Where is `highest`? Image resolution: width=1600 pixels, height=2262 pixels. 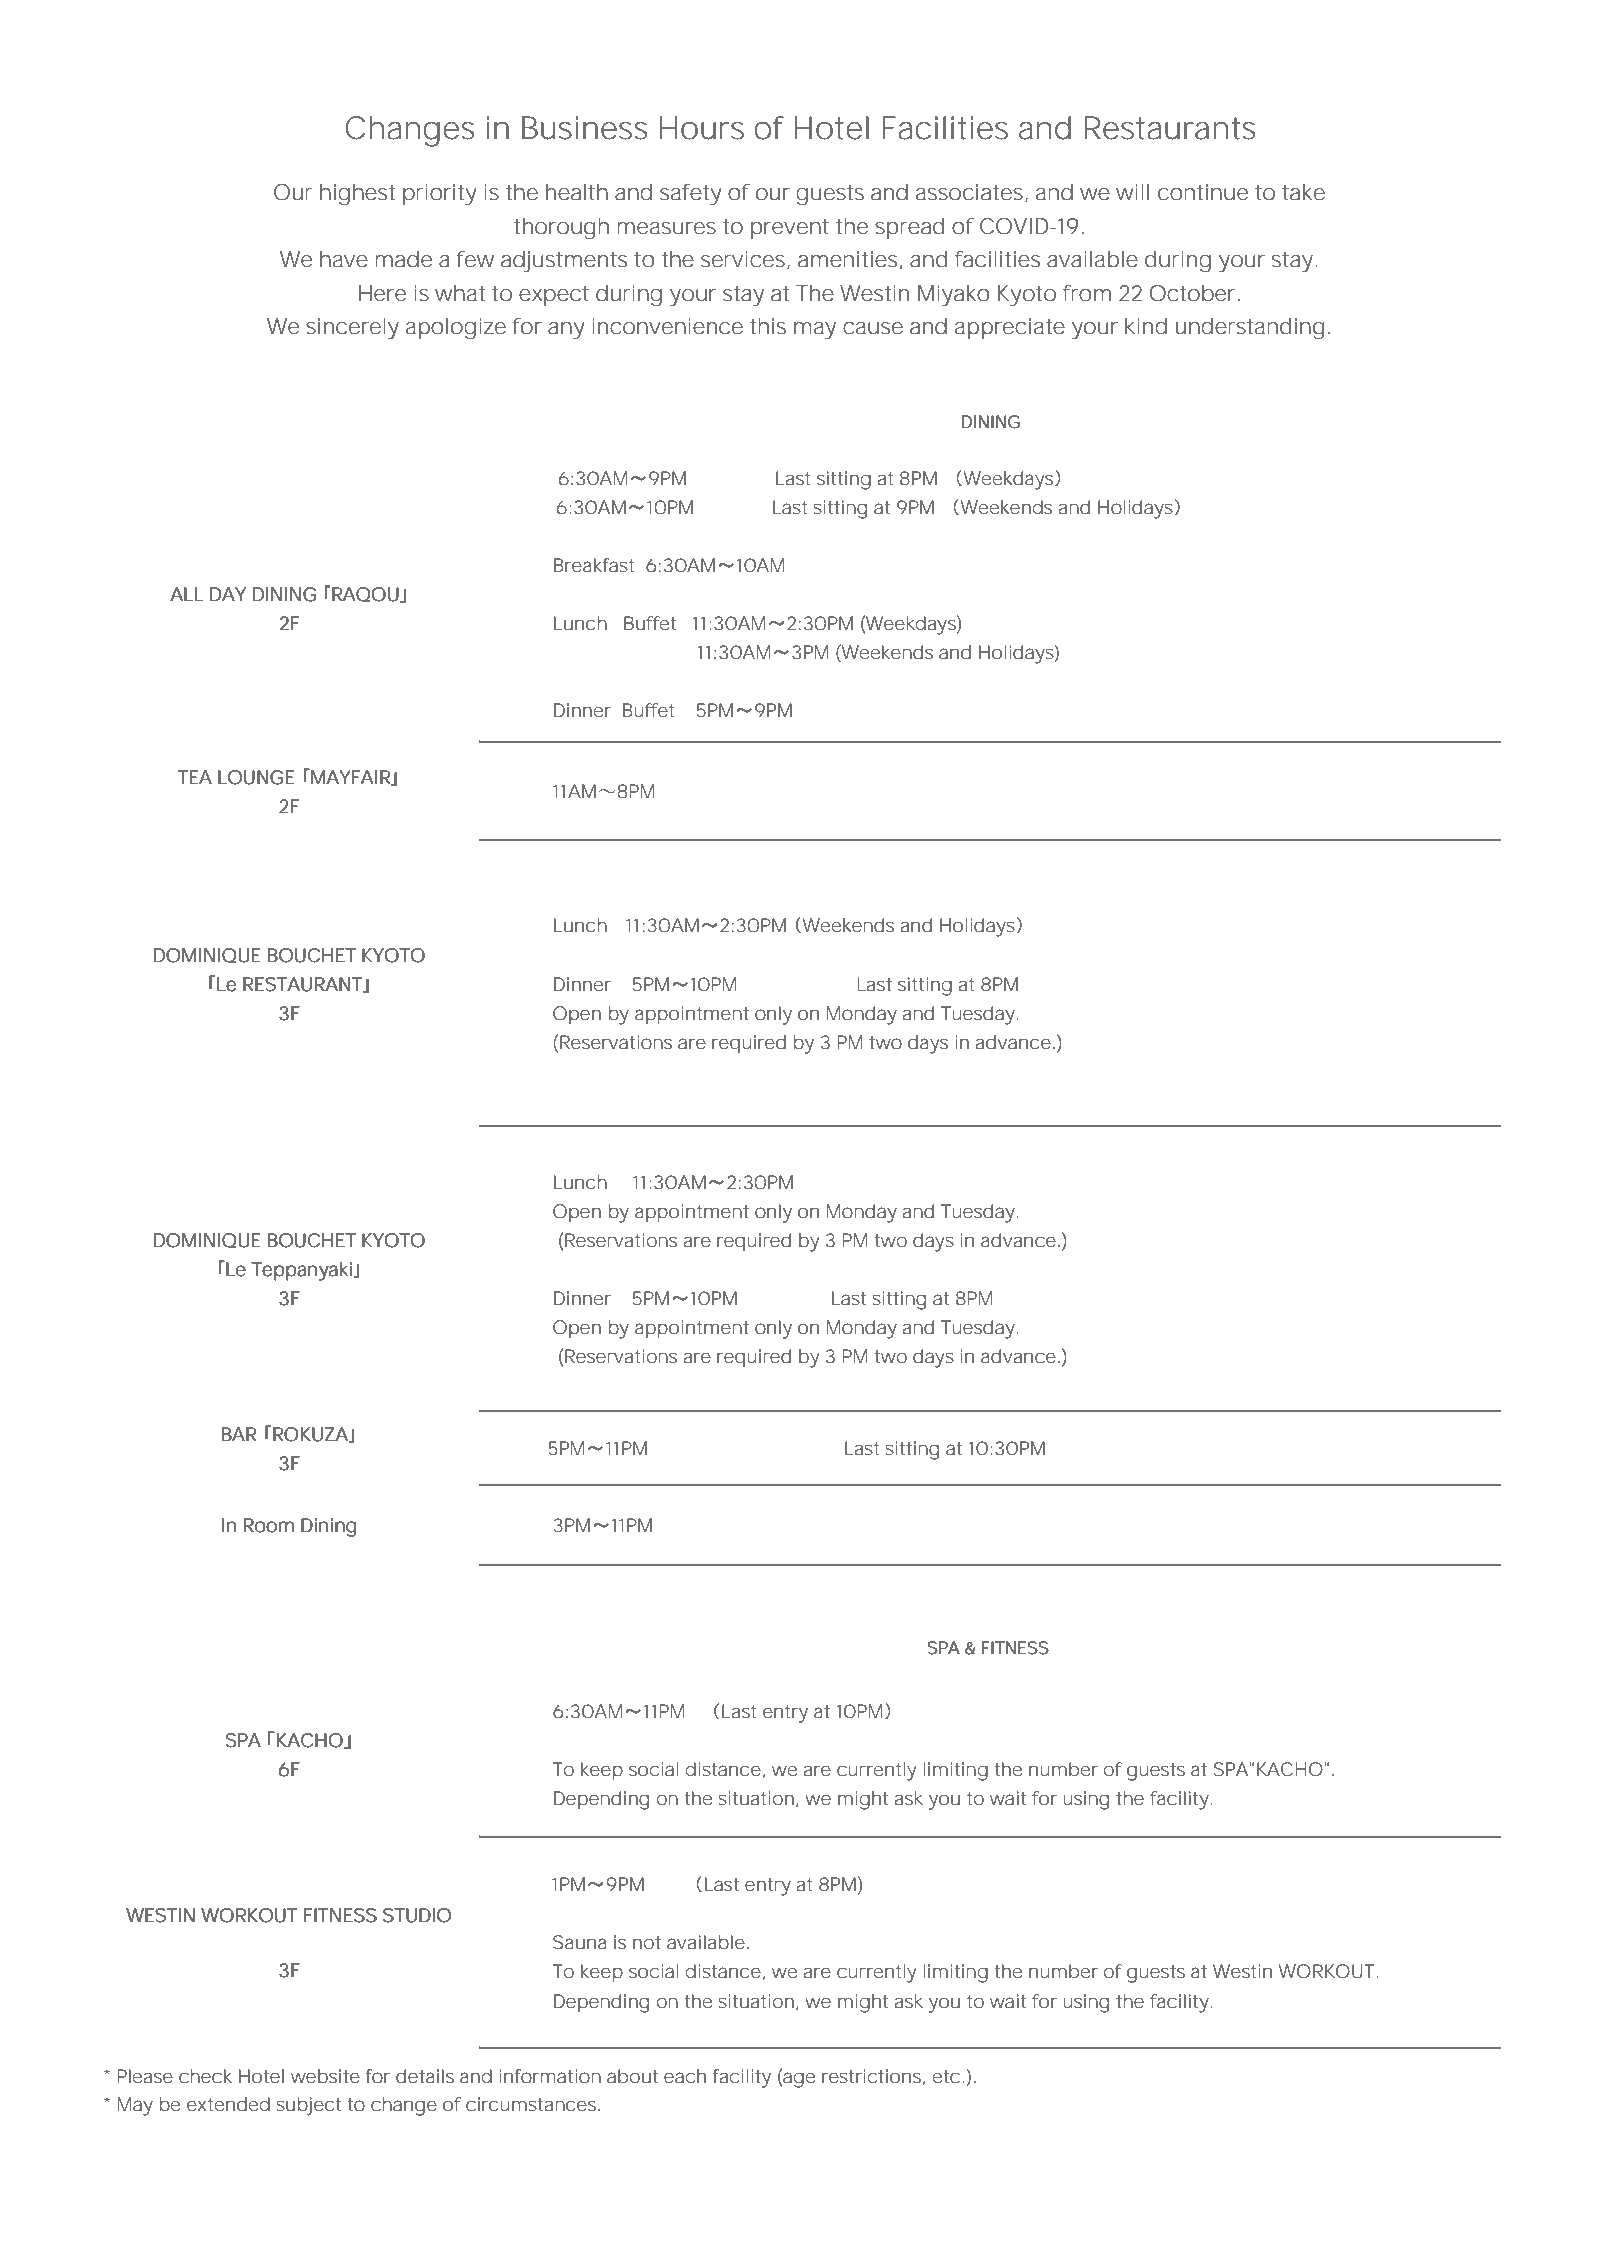
highest is located at coordinates (357, 195).
